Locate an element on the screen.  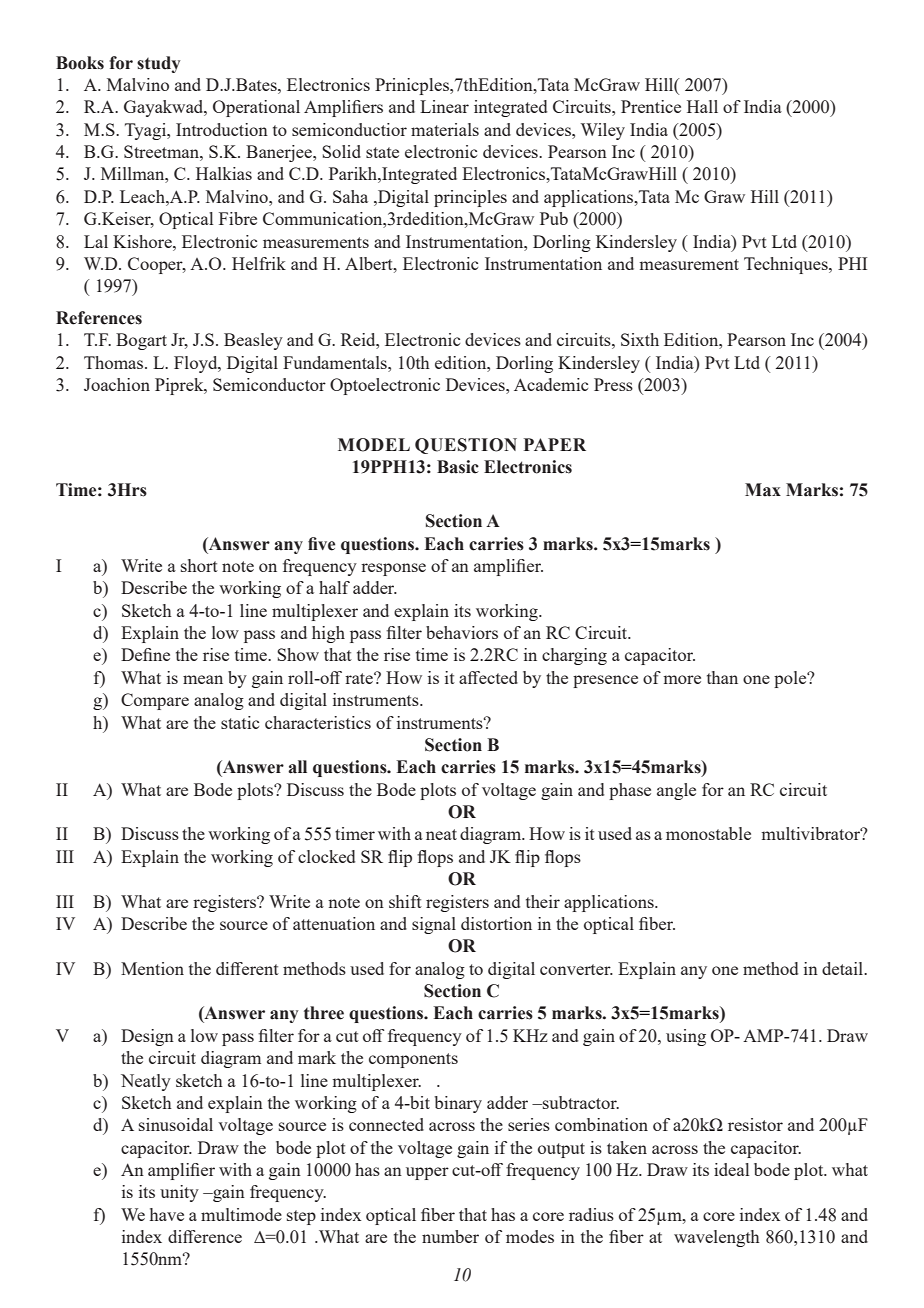
angle is located at coordinates (676, 791).
